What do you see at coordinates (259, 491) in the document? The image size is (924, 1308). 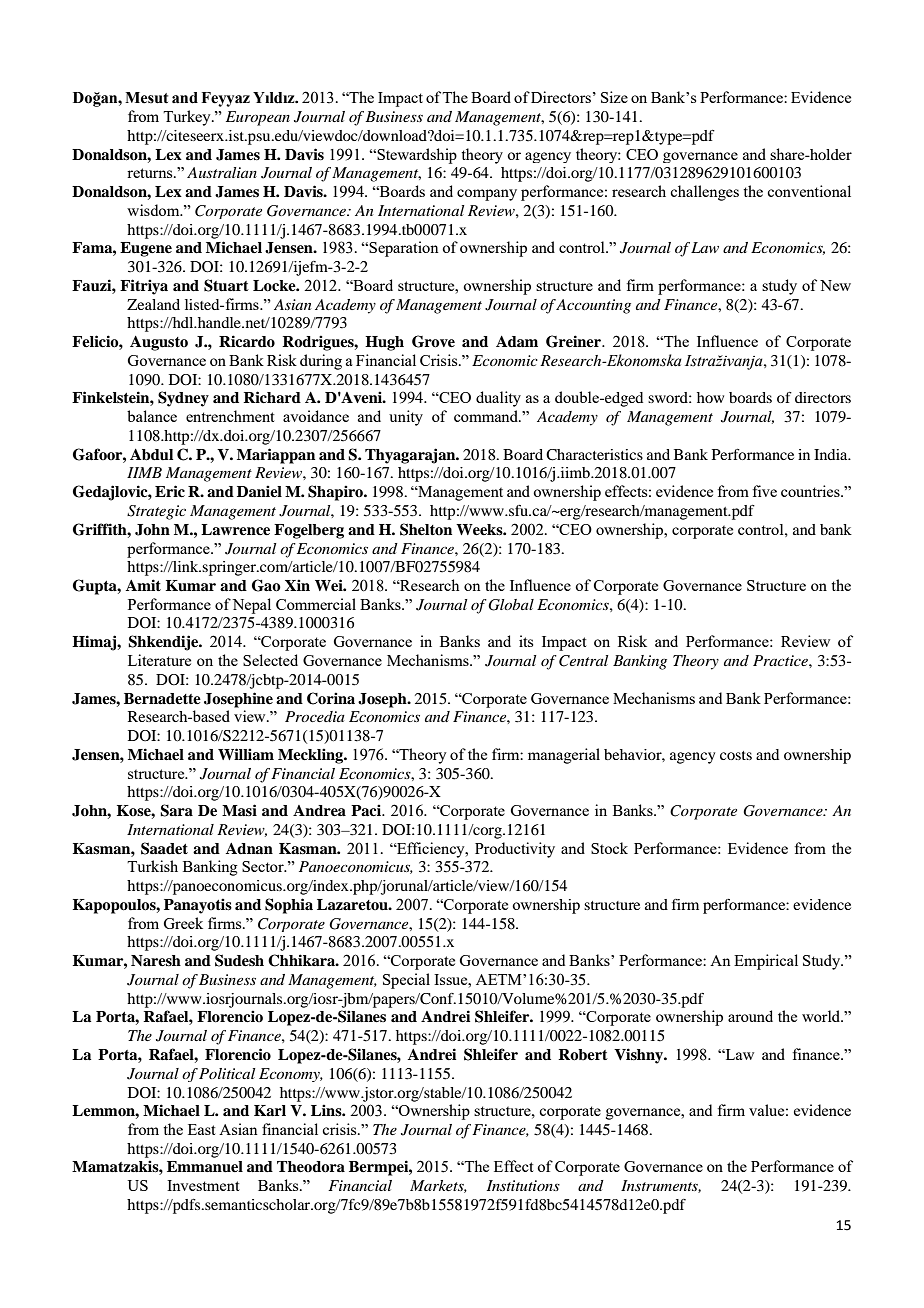 I see `Daniel` at bounding box center [259, 491].
